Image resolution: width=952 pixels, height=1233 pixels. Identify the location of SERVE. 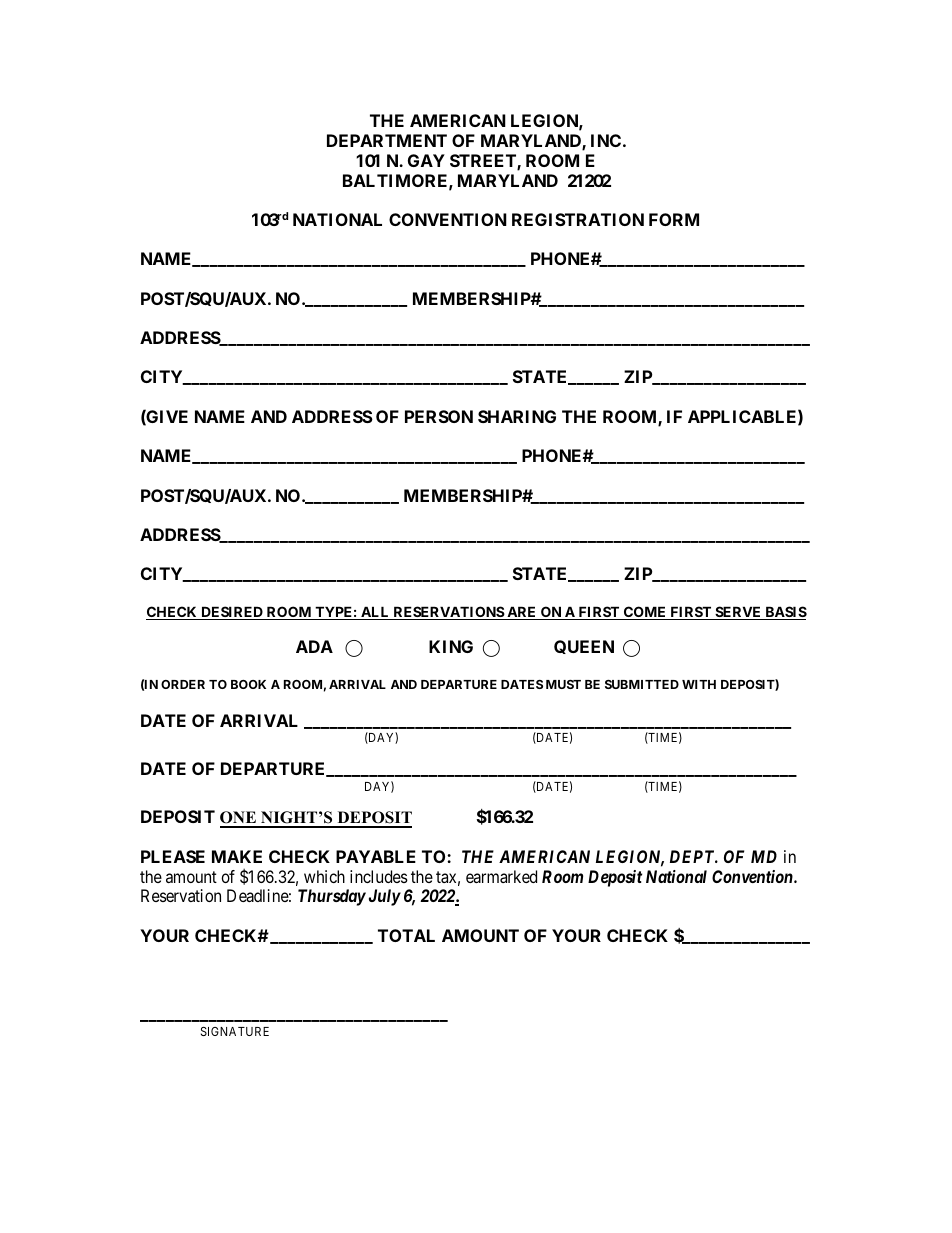
(738, 613).
